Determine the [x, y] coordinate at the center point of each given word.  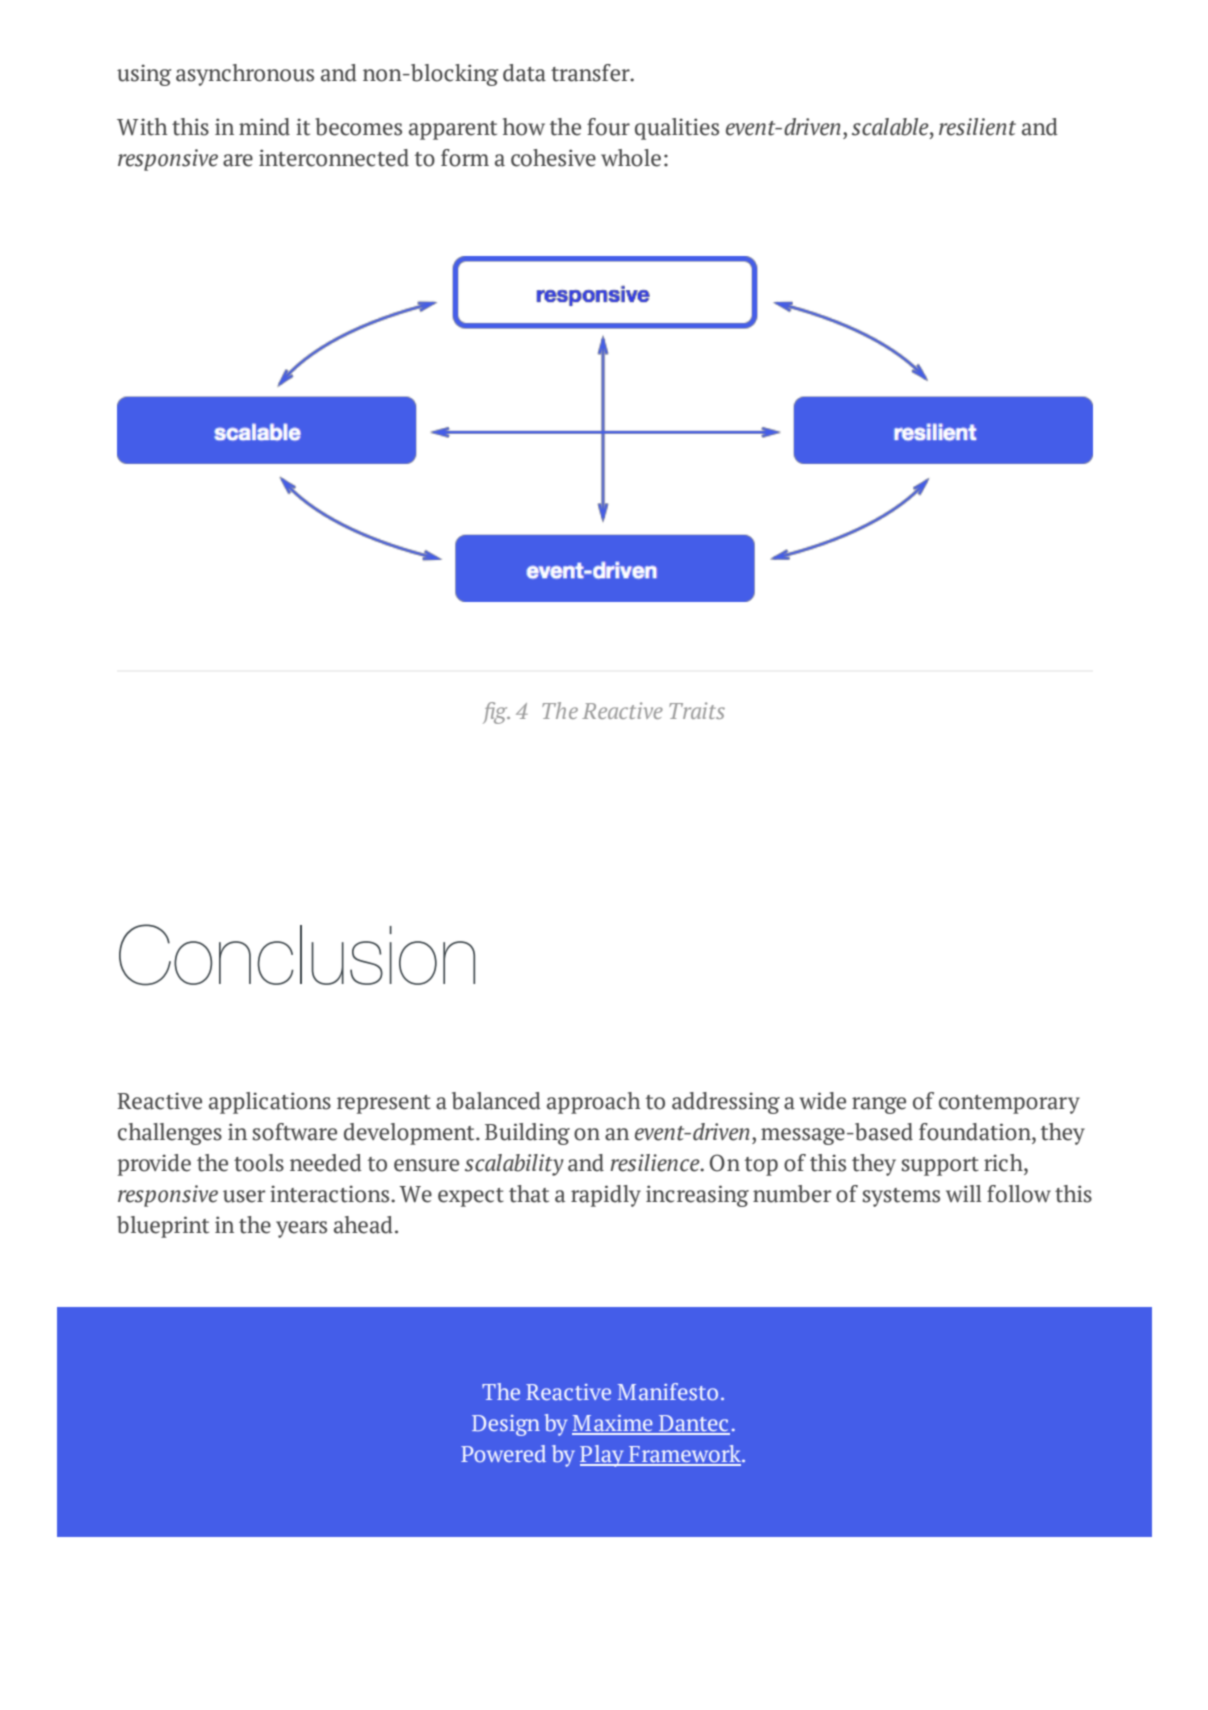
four [608, 127]
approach [594, 1103]
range [879, 1105]
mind [264, 127]
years [301, 1229]
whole [631, 158]
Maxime [613, 1424]
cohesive [553, 158]
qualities [677, 129]
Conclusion [297, 955]
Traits [697, 710]
